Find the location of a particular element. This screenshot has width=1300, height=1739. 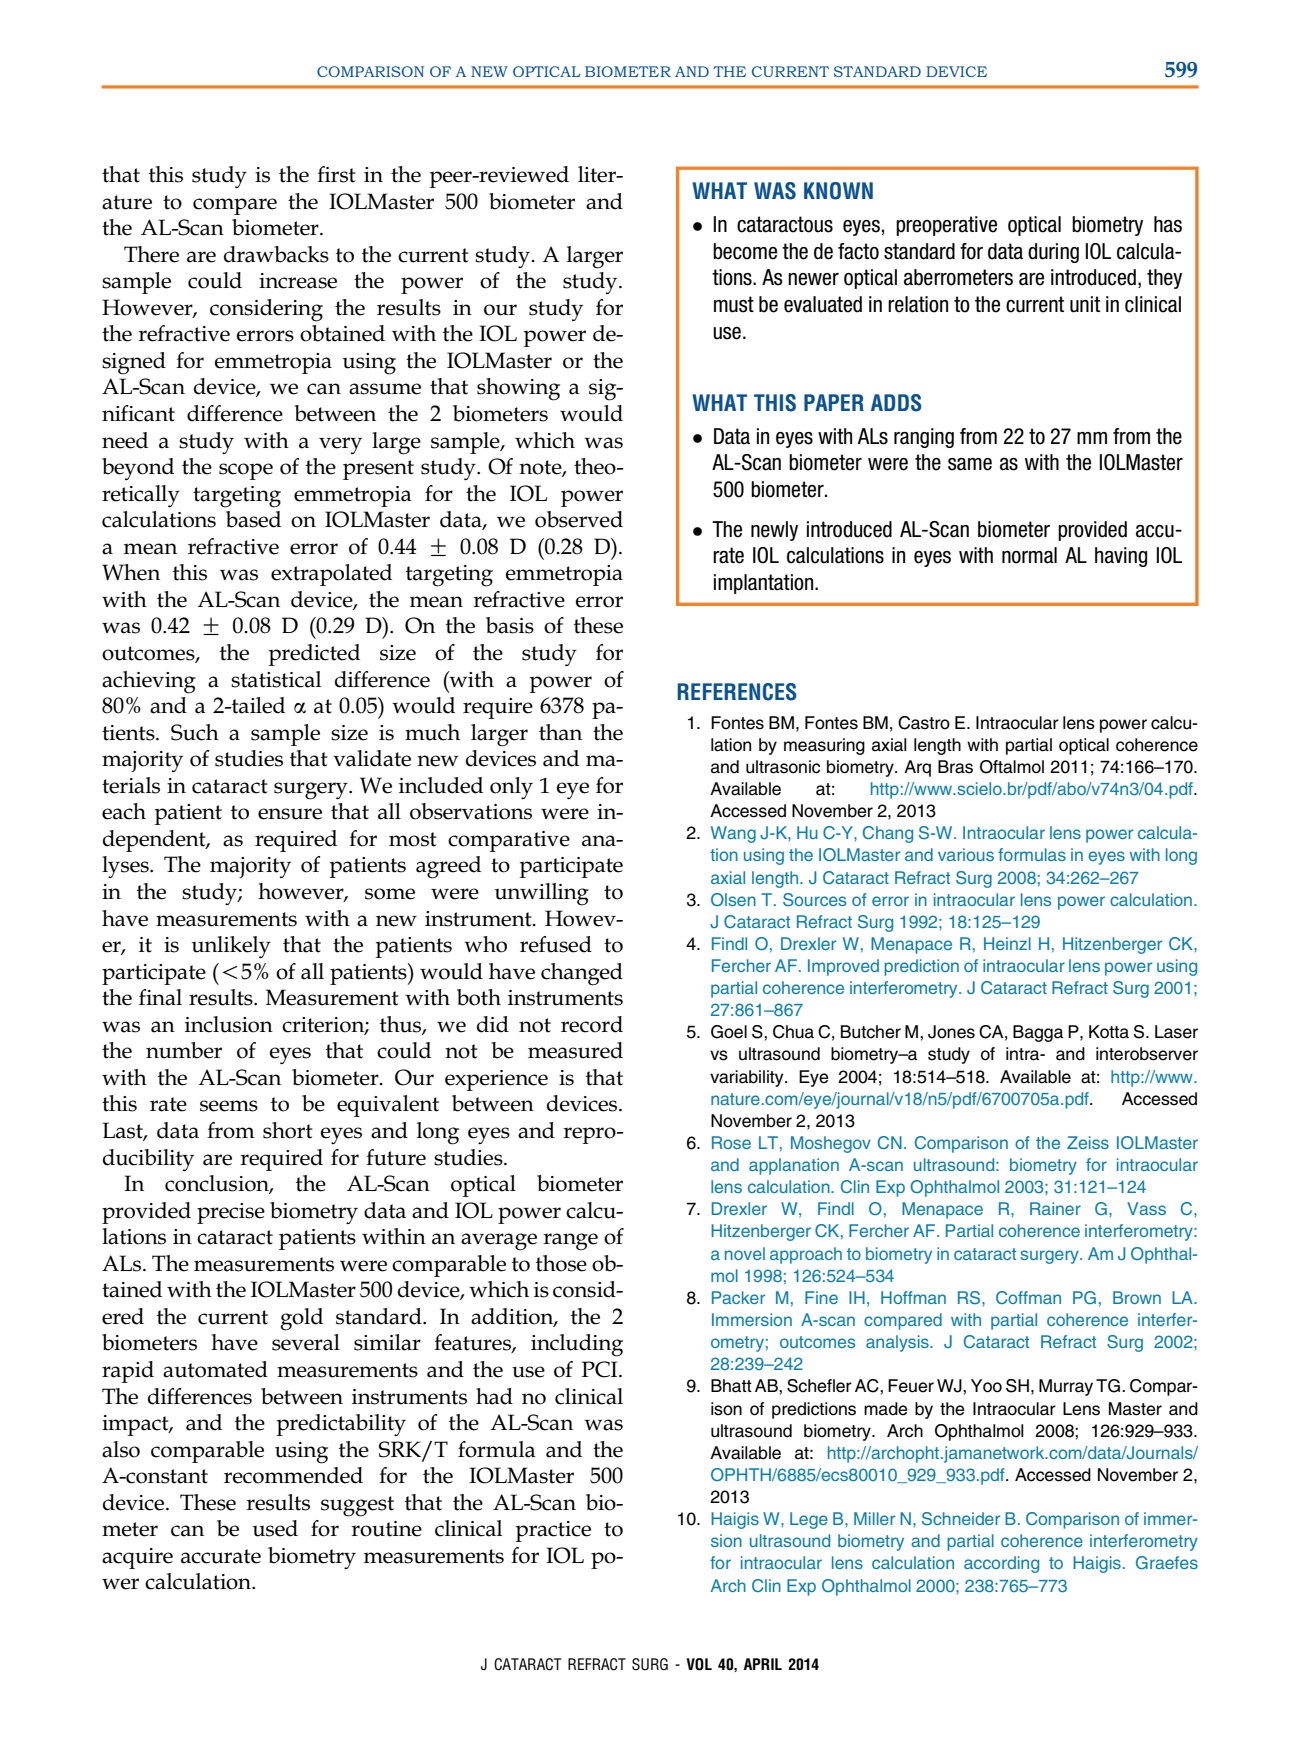

range is located at coordinates (570, 1242).
